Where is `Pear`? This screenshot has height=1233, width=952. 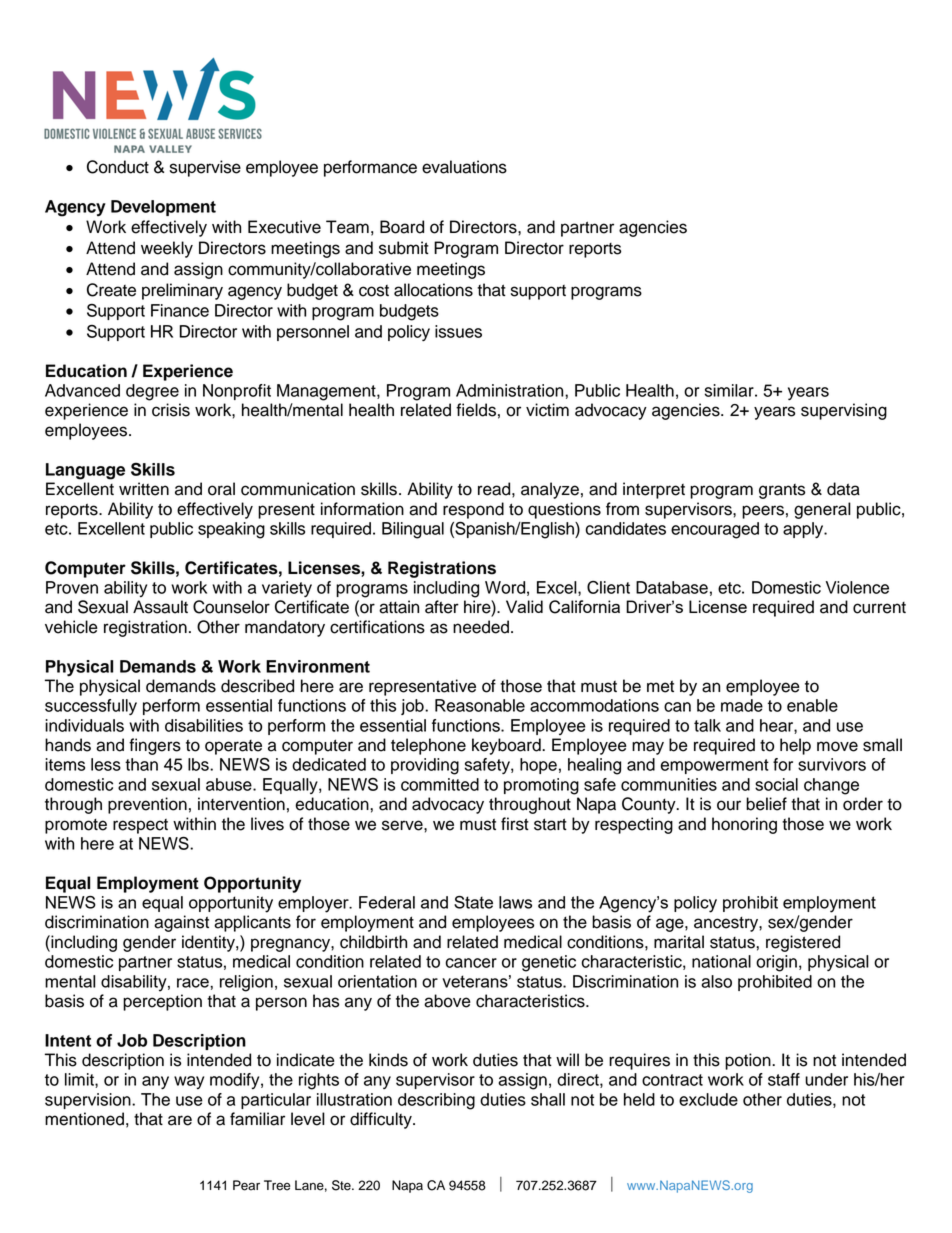
Pear is located at coordinates (246, 1185).
